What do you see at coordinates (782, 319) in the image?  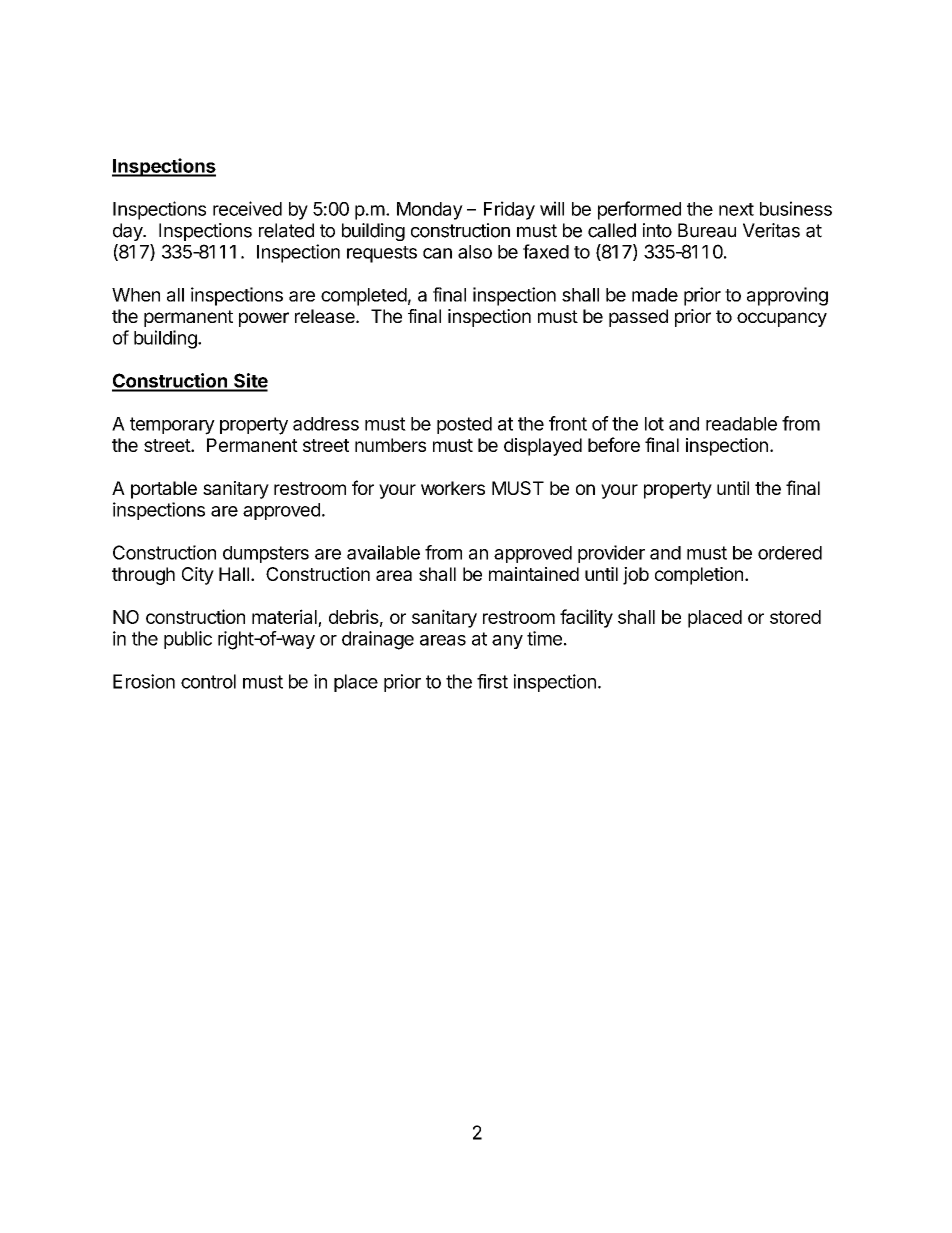 I see `occupancy` at bounding box center [782, 319].
